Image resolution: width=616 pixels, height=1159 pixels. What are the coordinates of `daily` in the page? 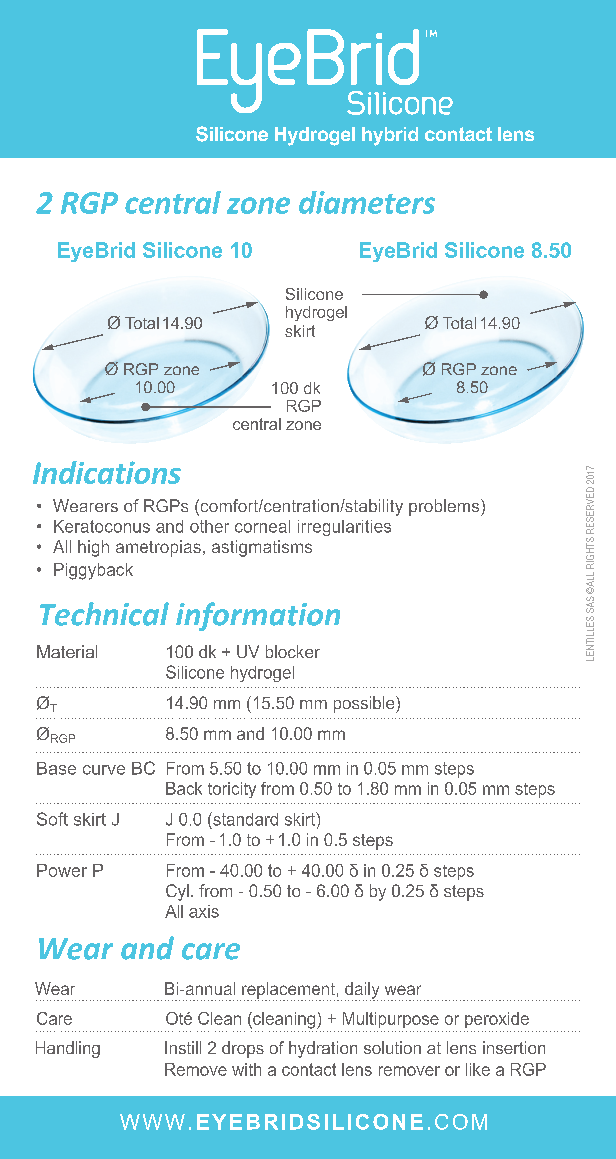 It's located at (363, 991).
